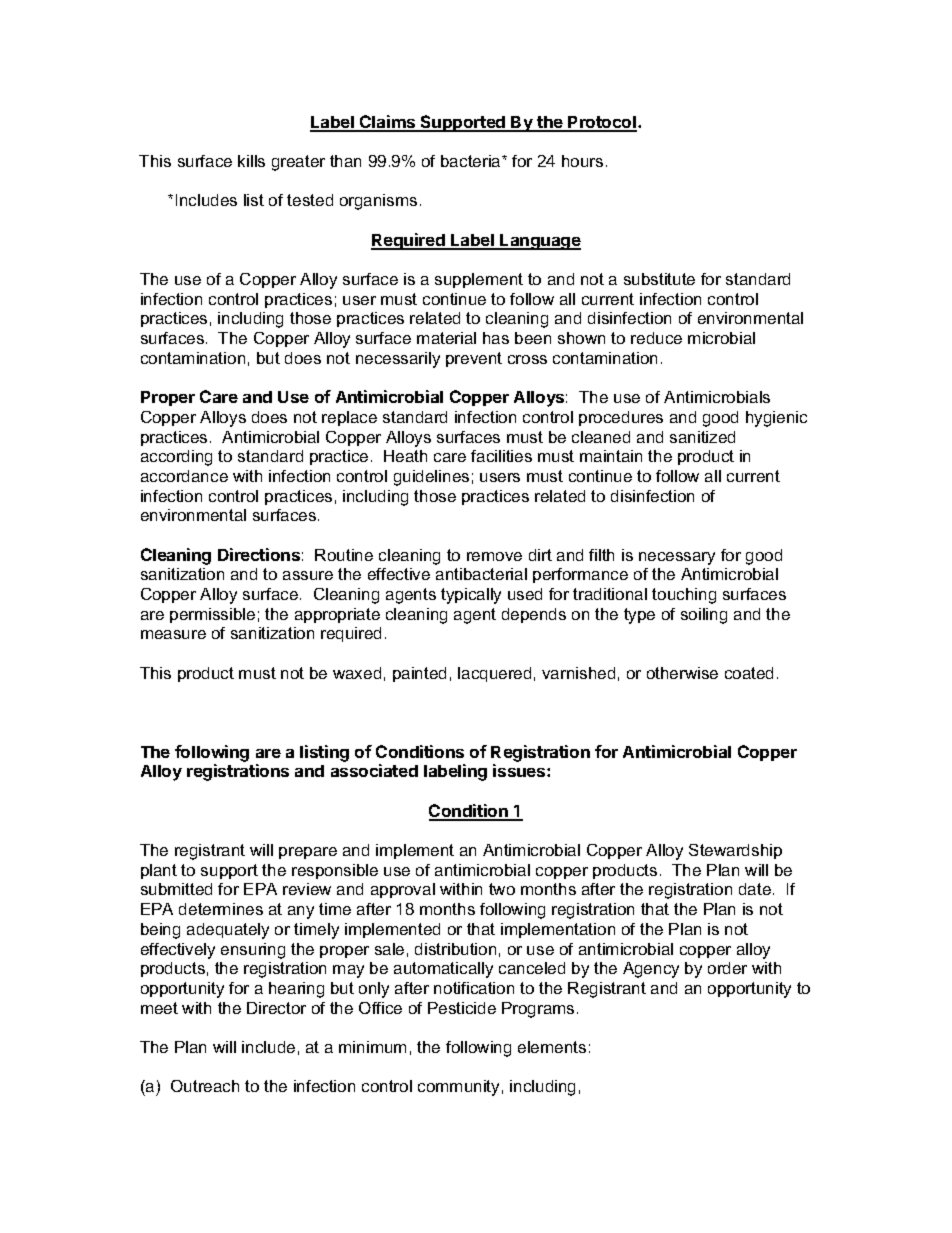  What do you see at coordinates (251, 161) in the image?
I see `kills` at bounding box center [251, 161].
